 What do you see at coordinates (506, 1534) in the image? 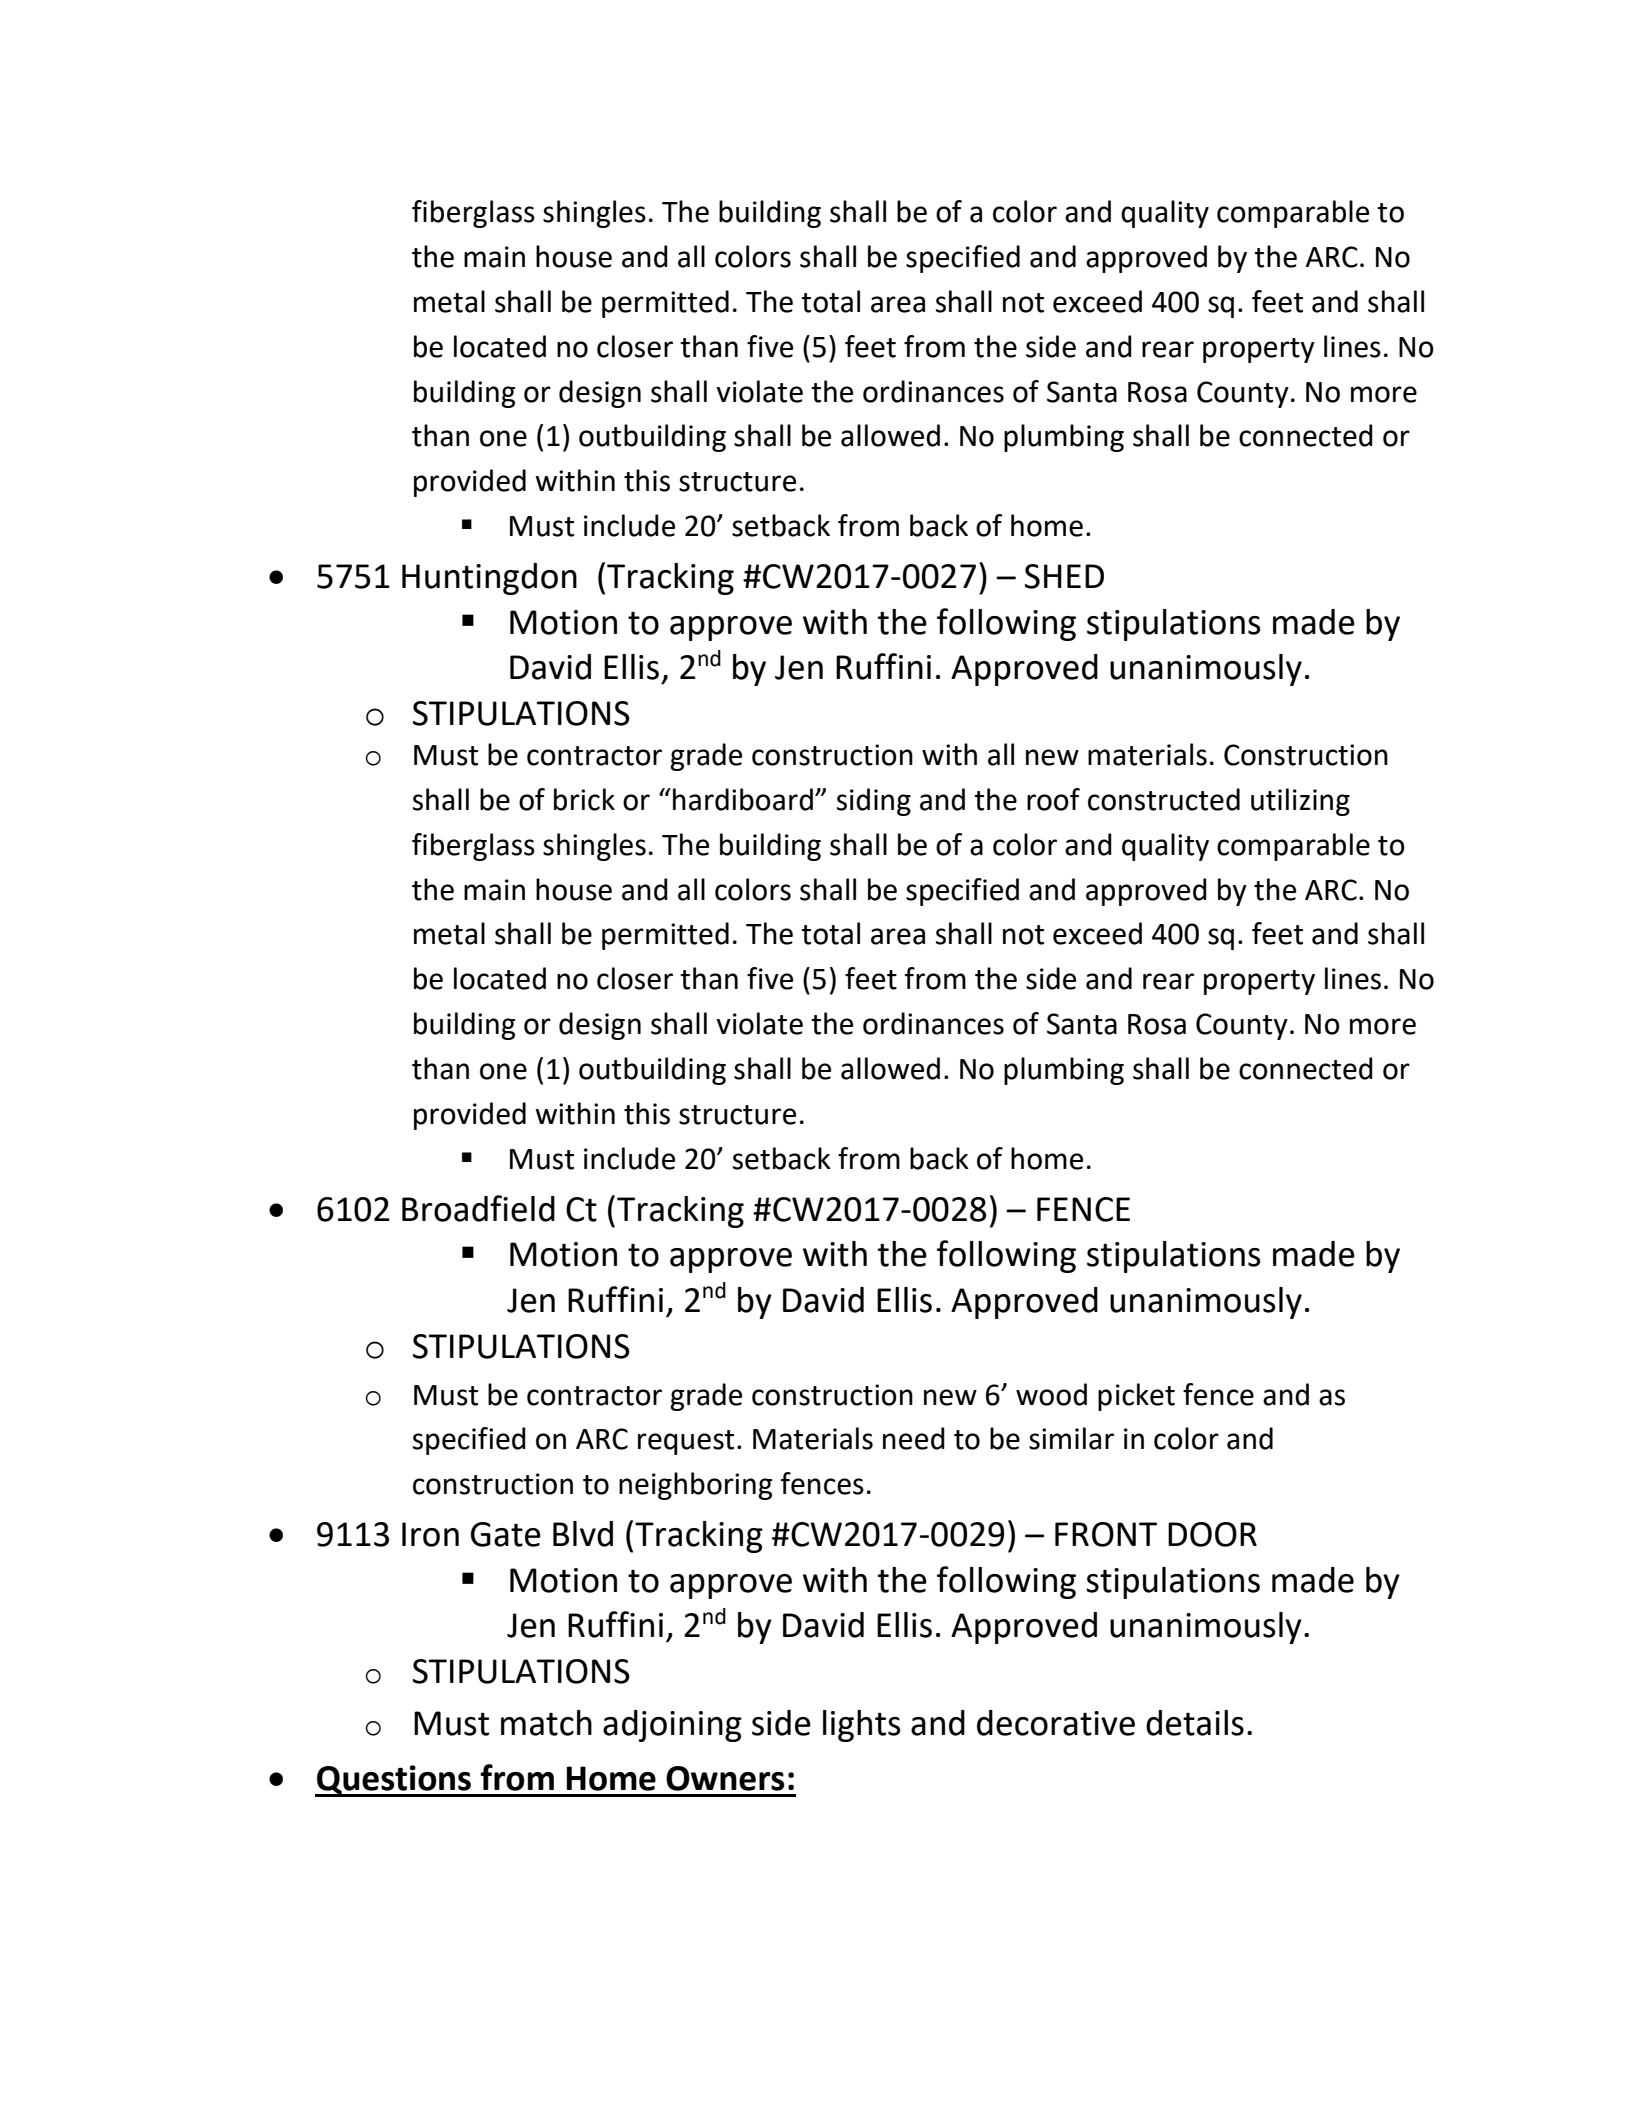
I see `Gate` at bounding box center [506, 1534].
